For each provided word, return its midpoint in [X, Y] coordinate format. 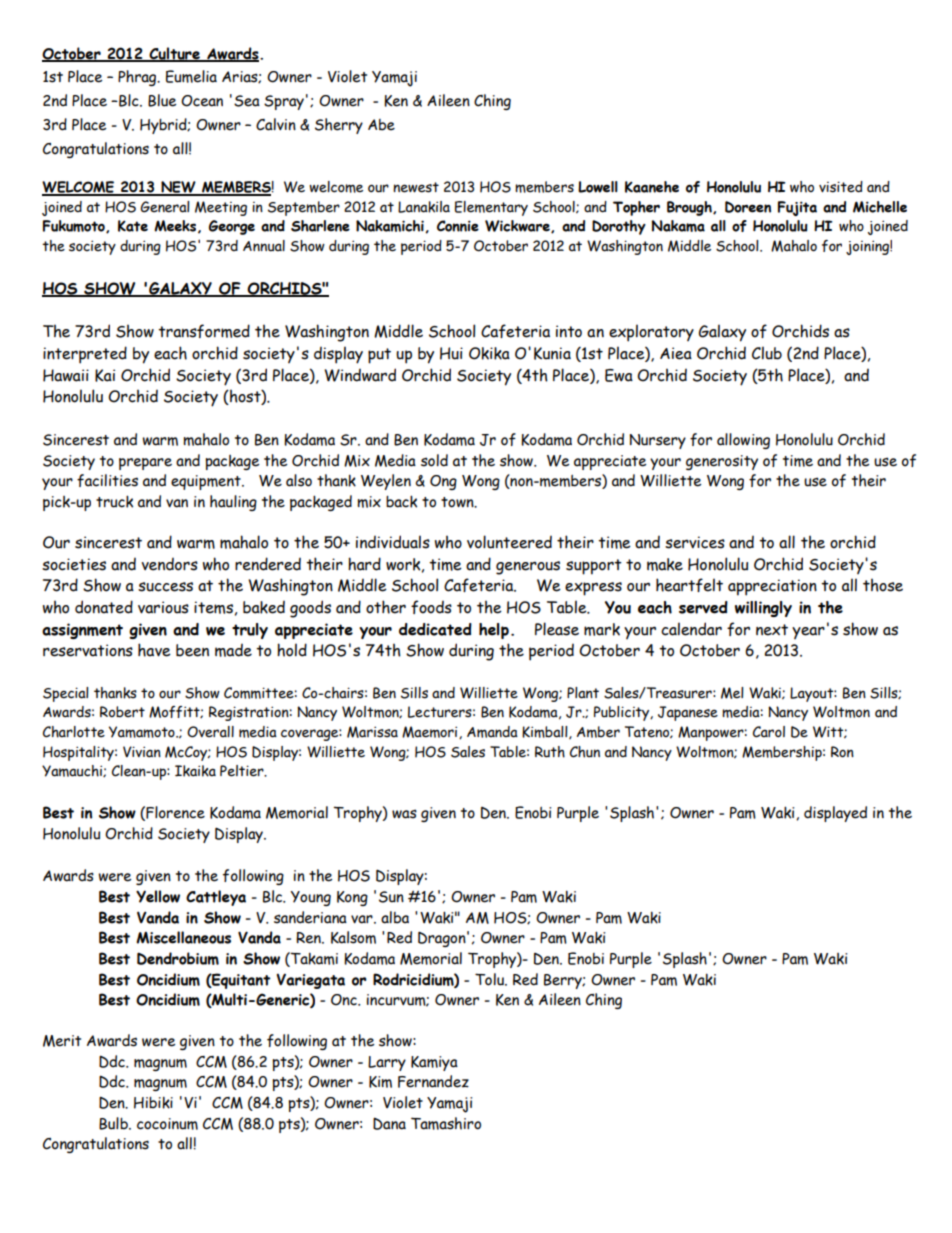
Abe [381, 125]
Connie [458, 226]
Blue [162, 100]
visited [841, 187]
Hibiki [153, 1102]
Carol [769, 732]
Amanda [492, 732]
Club [767, 353]
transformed [204, 331]
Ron [842, 752]
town [458, 502]
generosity [722, 462]
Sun [391, 897]
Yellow [158, 896]
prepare [145, 464]
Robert [122, 712]
